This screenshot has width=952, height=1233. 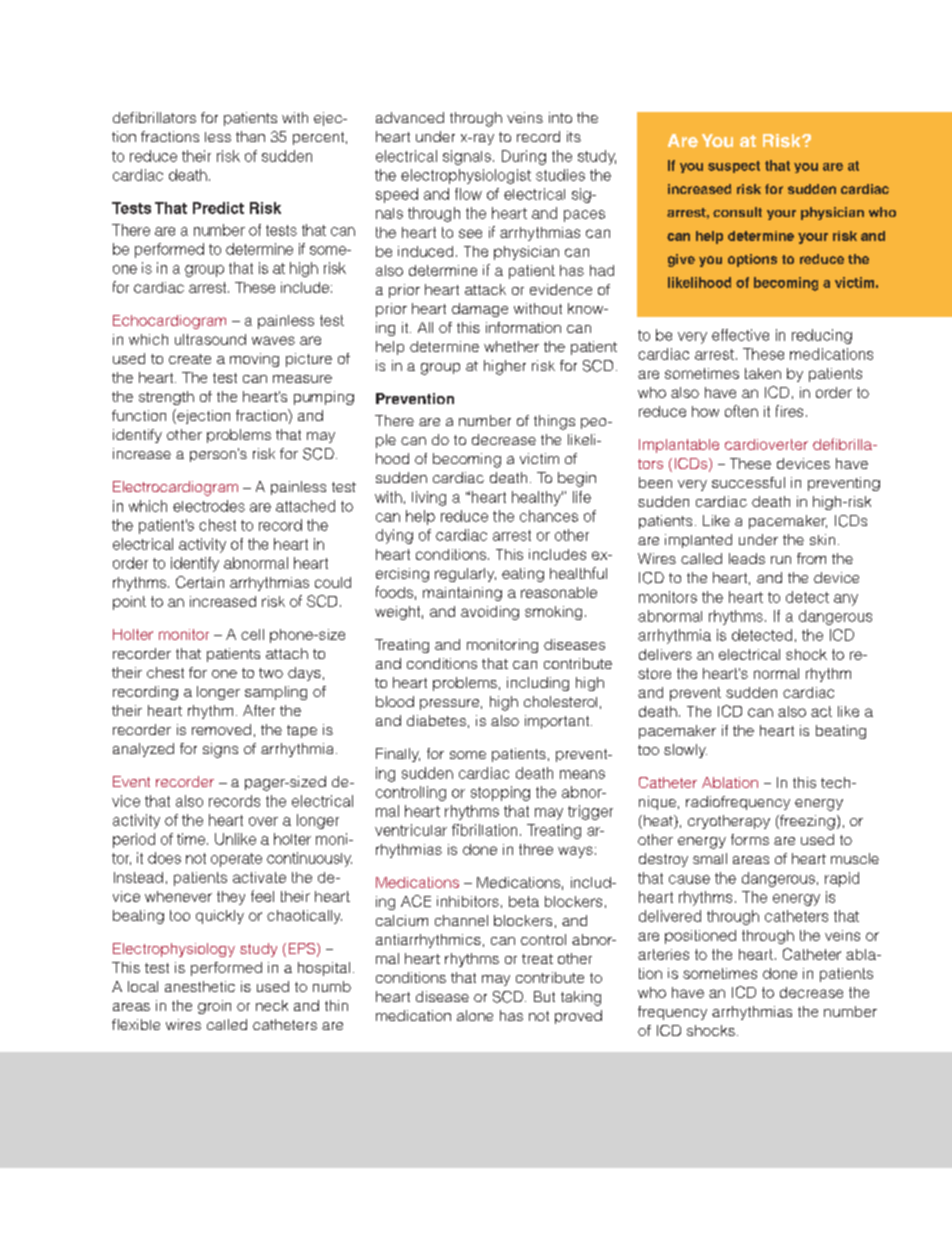 What do you see at coordinates (524, 157) in the screenshot?
I see `During` at bounding box center [524, 157].
